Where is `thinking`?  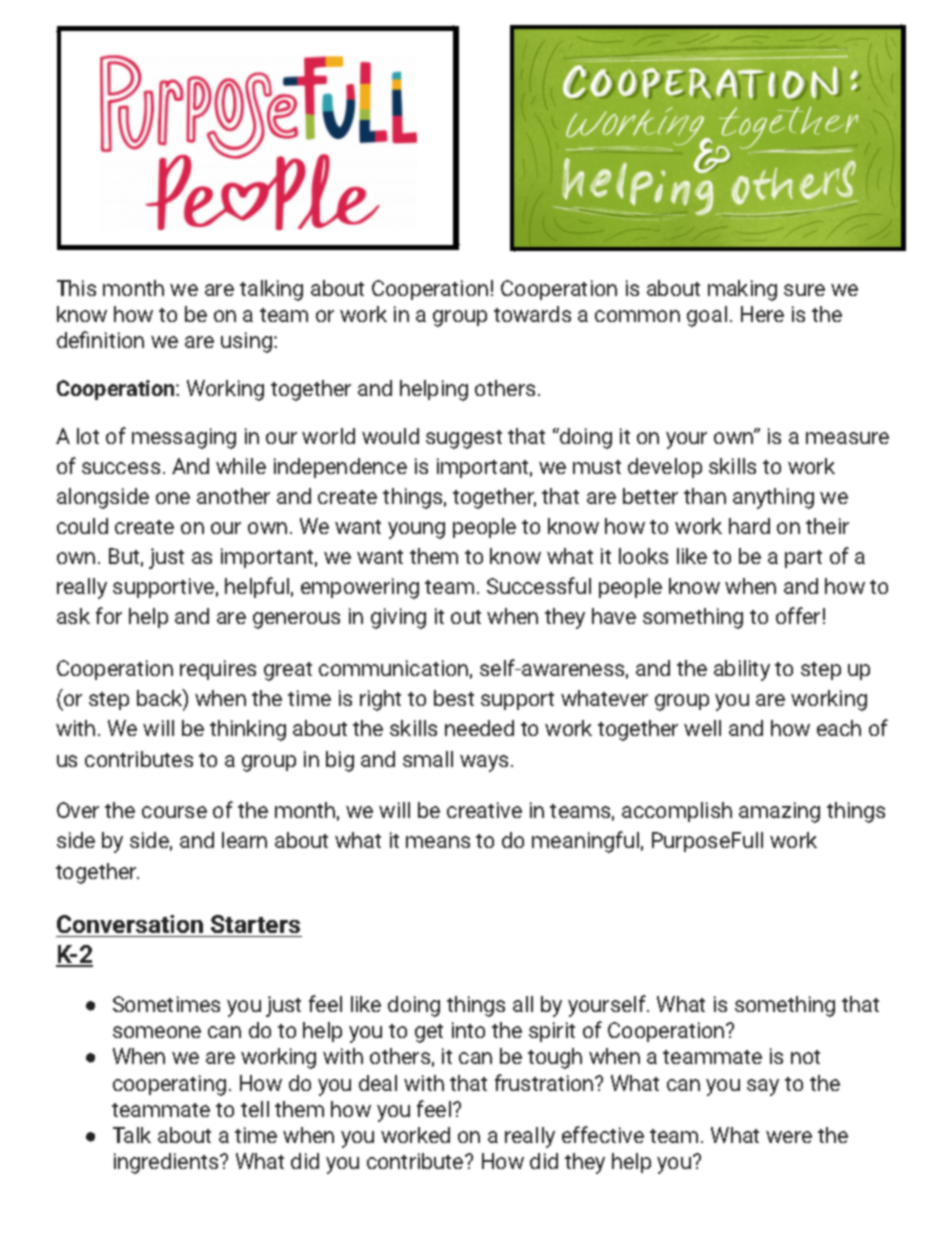 thinking is located at coordinates (248, 730).
